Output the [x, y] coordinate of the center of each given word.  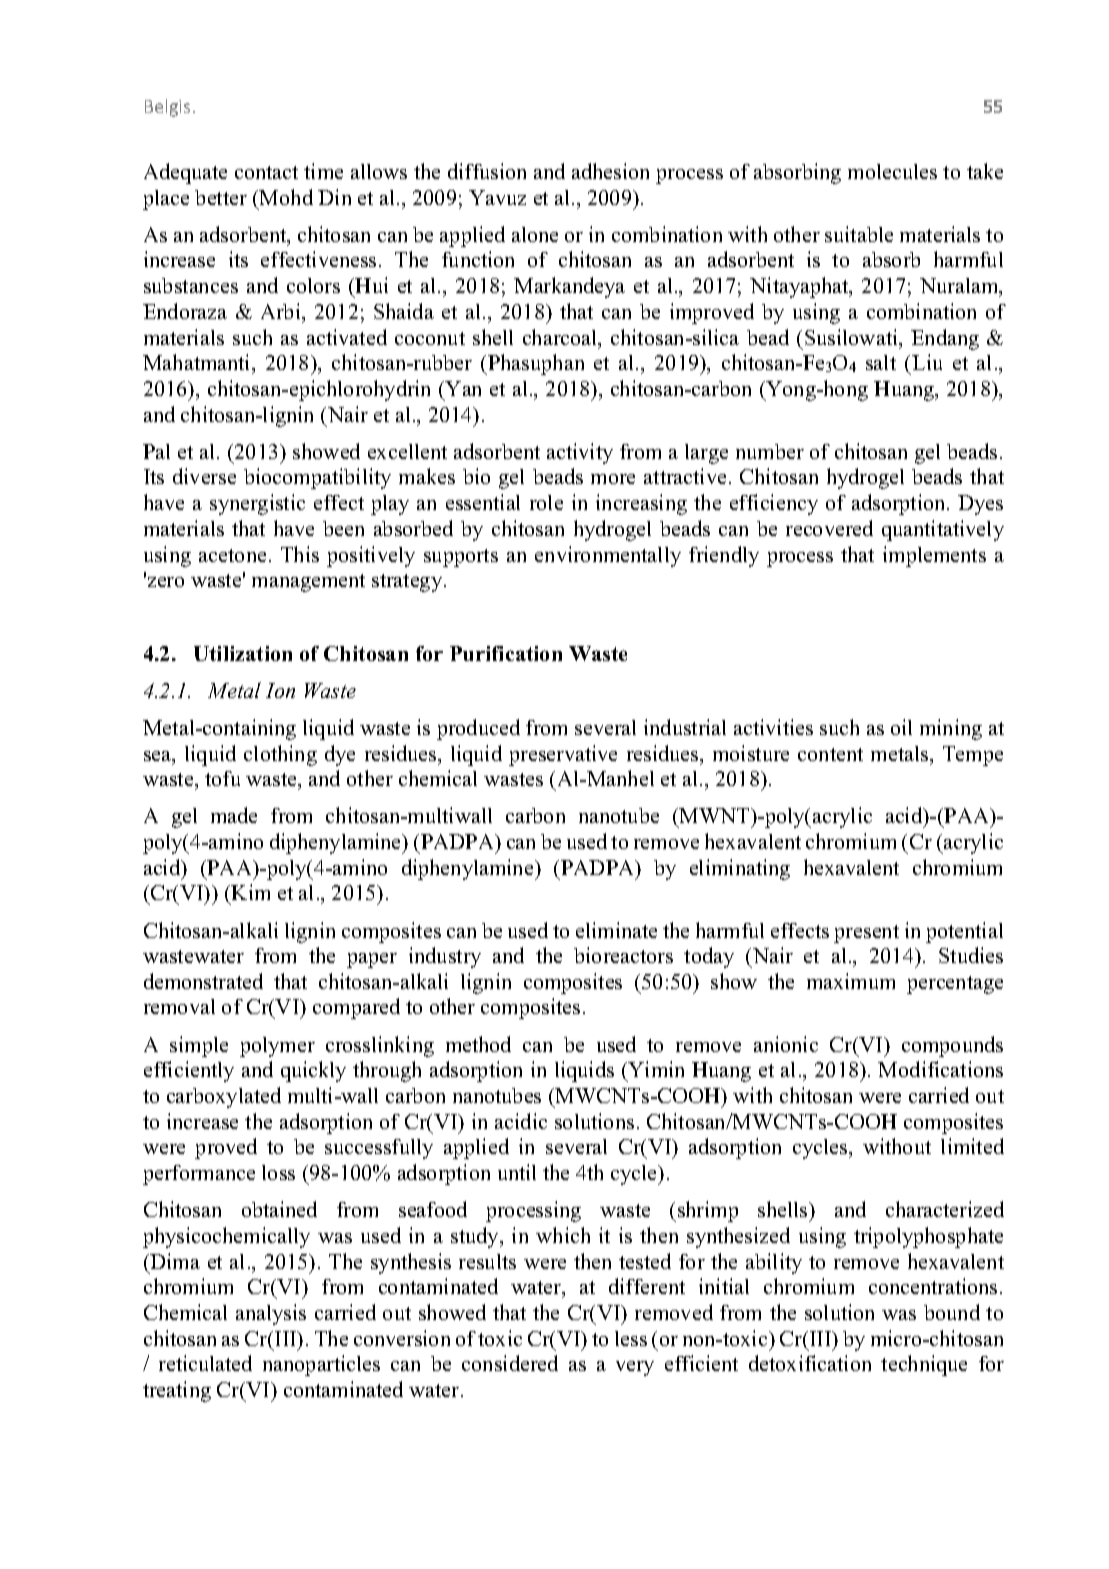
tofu [222, 778]
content [830, 754]
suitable [859, 234]
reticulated [205, 1363]
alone [535, 234]
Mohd [286, 197]
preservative [563, 755]
